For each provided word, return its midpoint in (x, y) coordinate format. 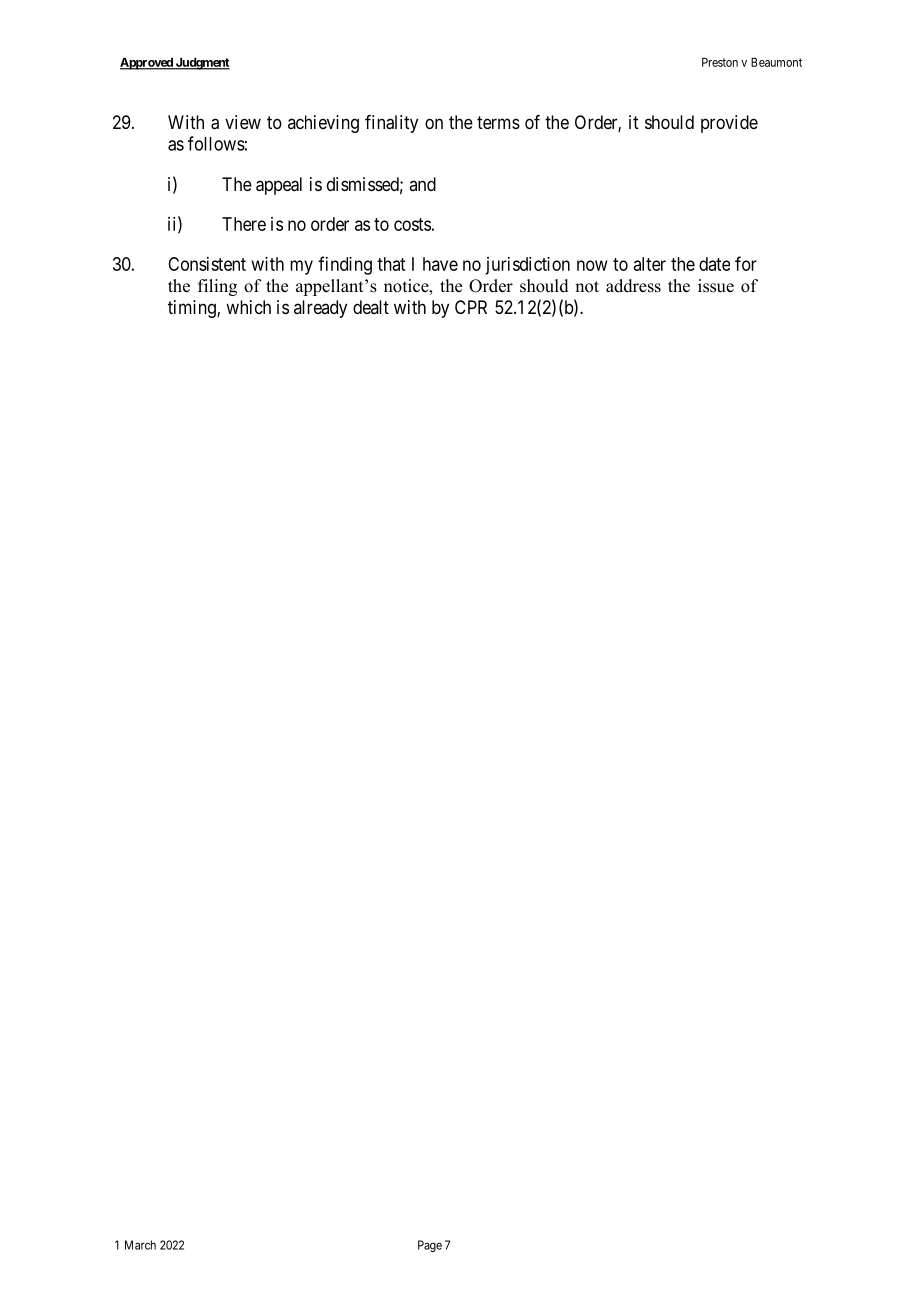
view (243, 122)
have (440, 264)
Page (430, 1246)
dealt (371, 307)
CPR (471, 307)
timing (193, 309)
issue (716, 286)
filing (217, 287)
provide (729, 124)
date (714, 264)
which (248, 307)
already (320, 309)
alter (649, 264)
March (140, 1245)
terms (498, 122)
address (633, 286)
